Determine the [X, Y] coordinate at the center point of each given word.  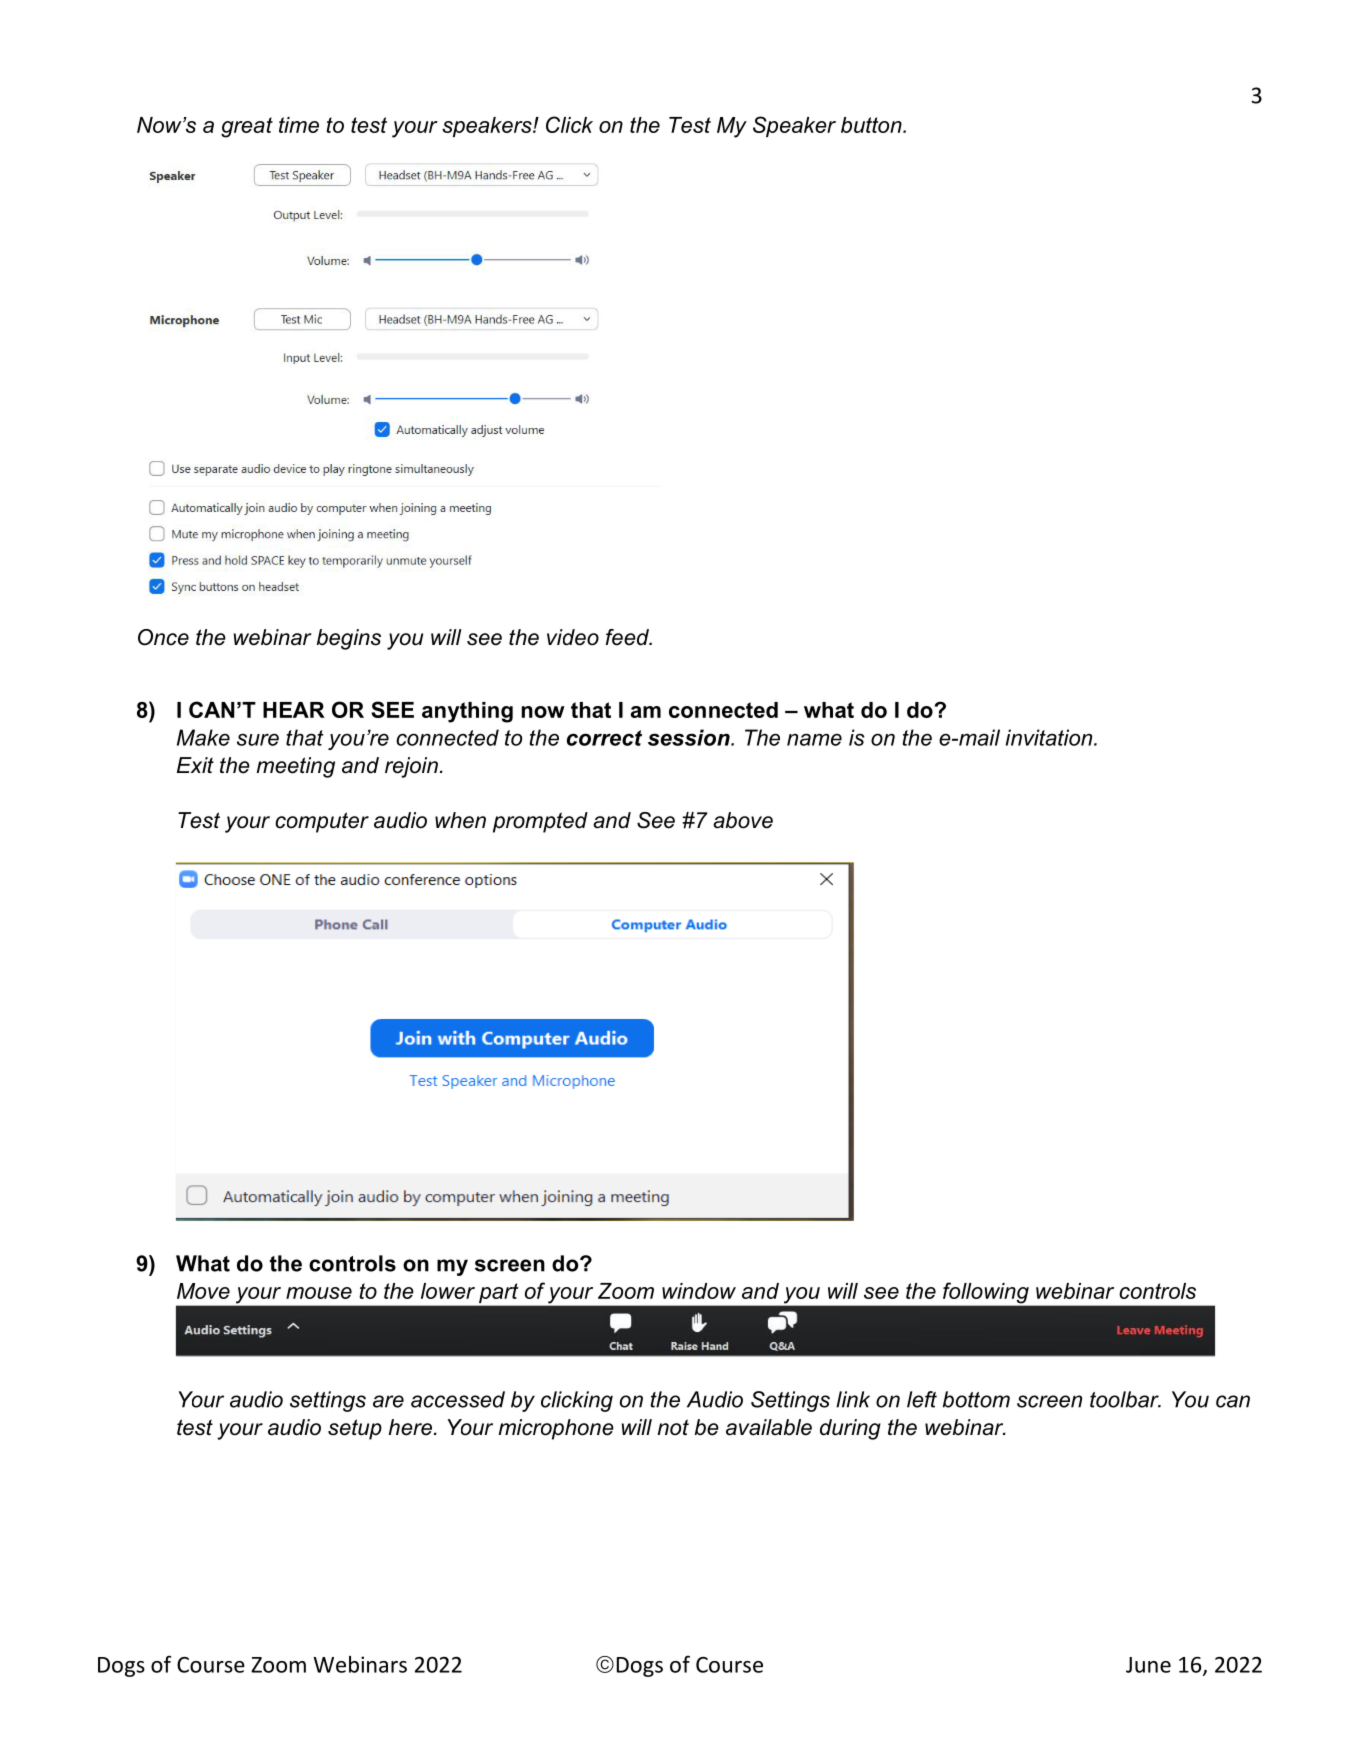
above [743, 820]
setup [355, 1429]
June [1148, 1665]
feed [628, 637]
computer [322, 822]
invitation [1050, 737]
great [247, 127]
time [299, 125]
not [673, 1427]
